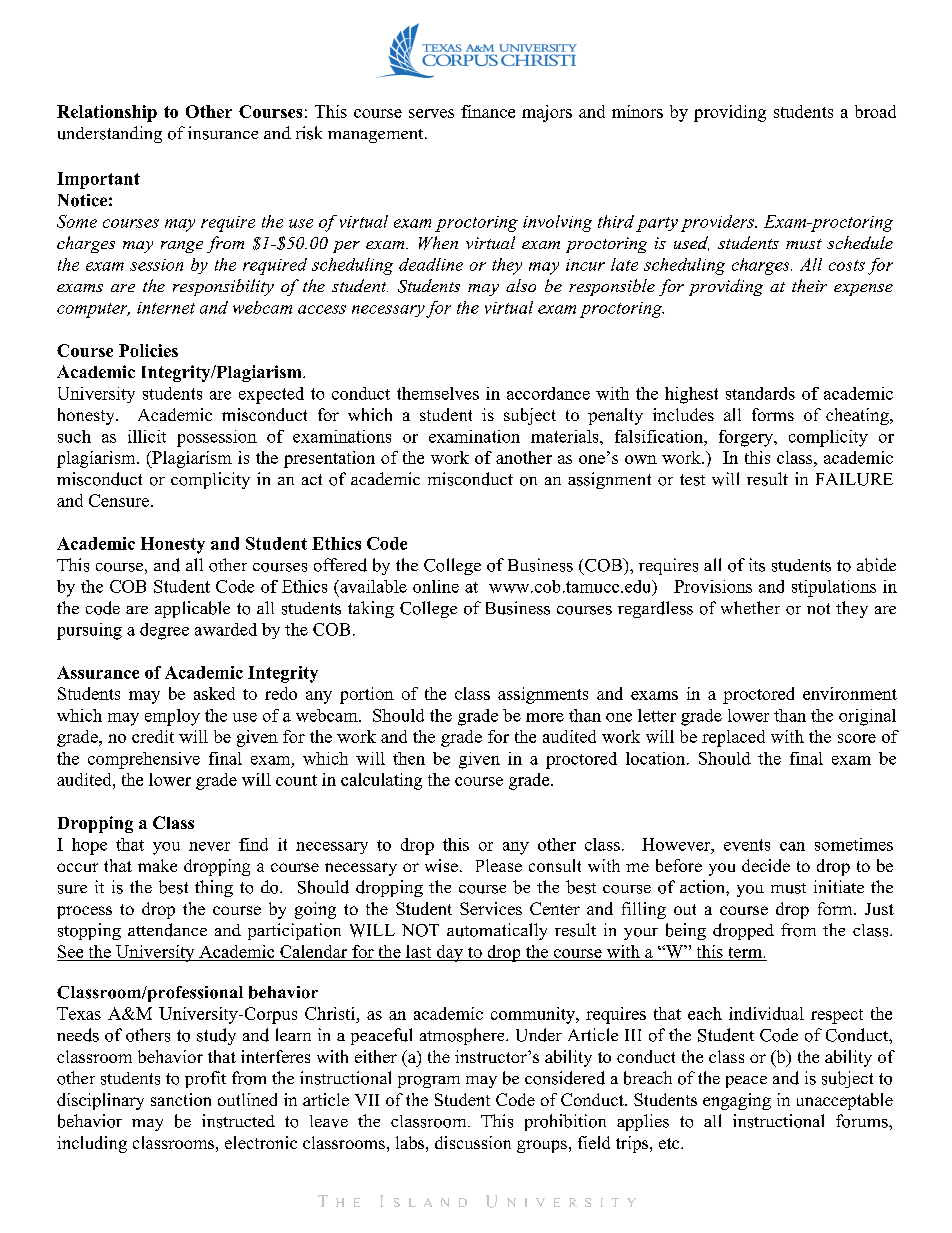 This screenshot has height=1233, width=952. What do you see at coordinates (488, 111) in the screenshot?
I see `finance` at bounding box center [488, 111].
